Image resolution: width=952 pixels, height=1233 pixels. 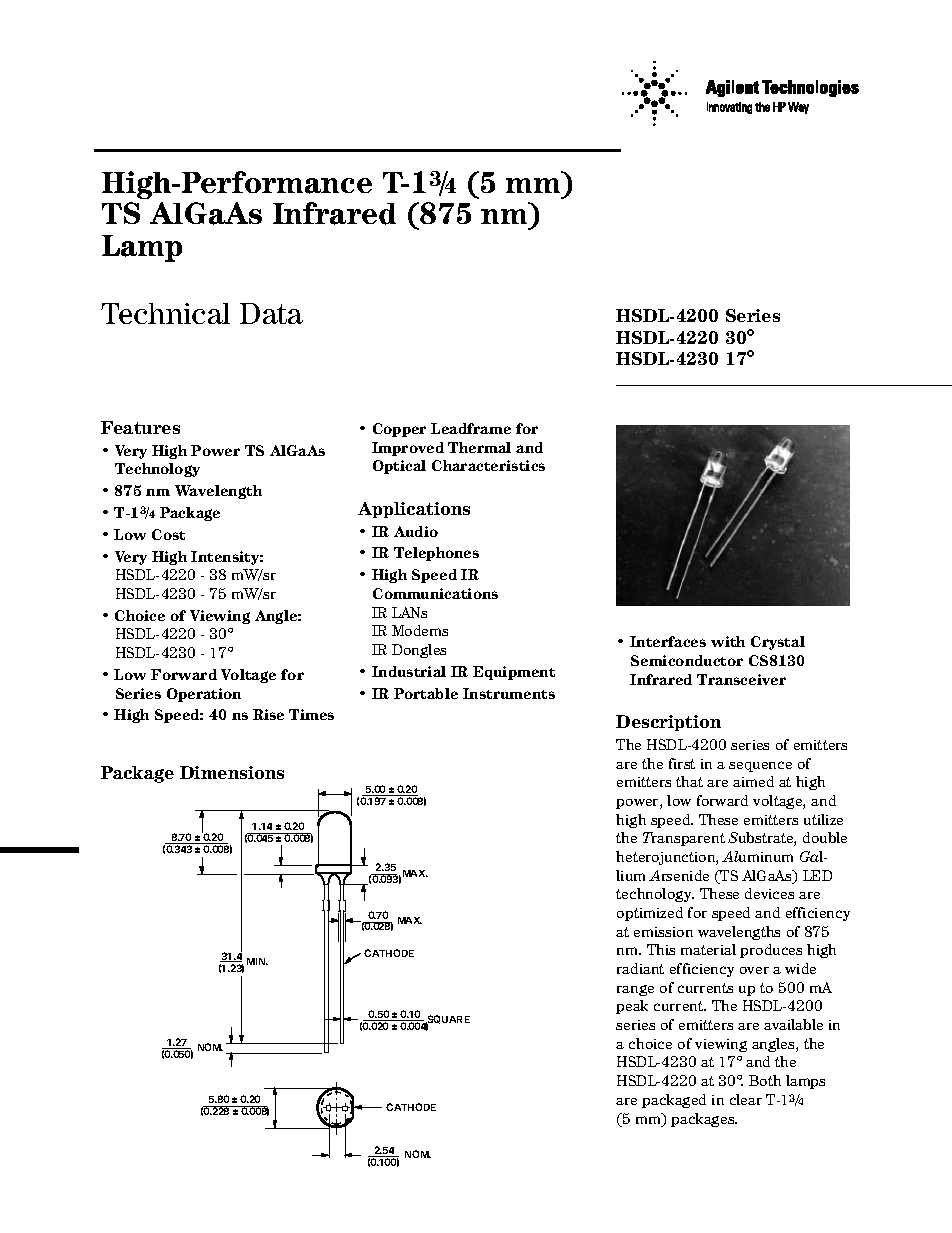 I want to click on Instruments, so click(x=509, y=693).
